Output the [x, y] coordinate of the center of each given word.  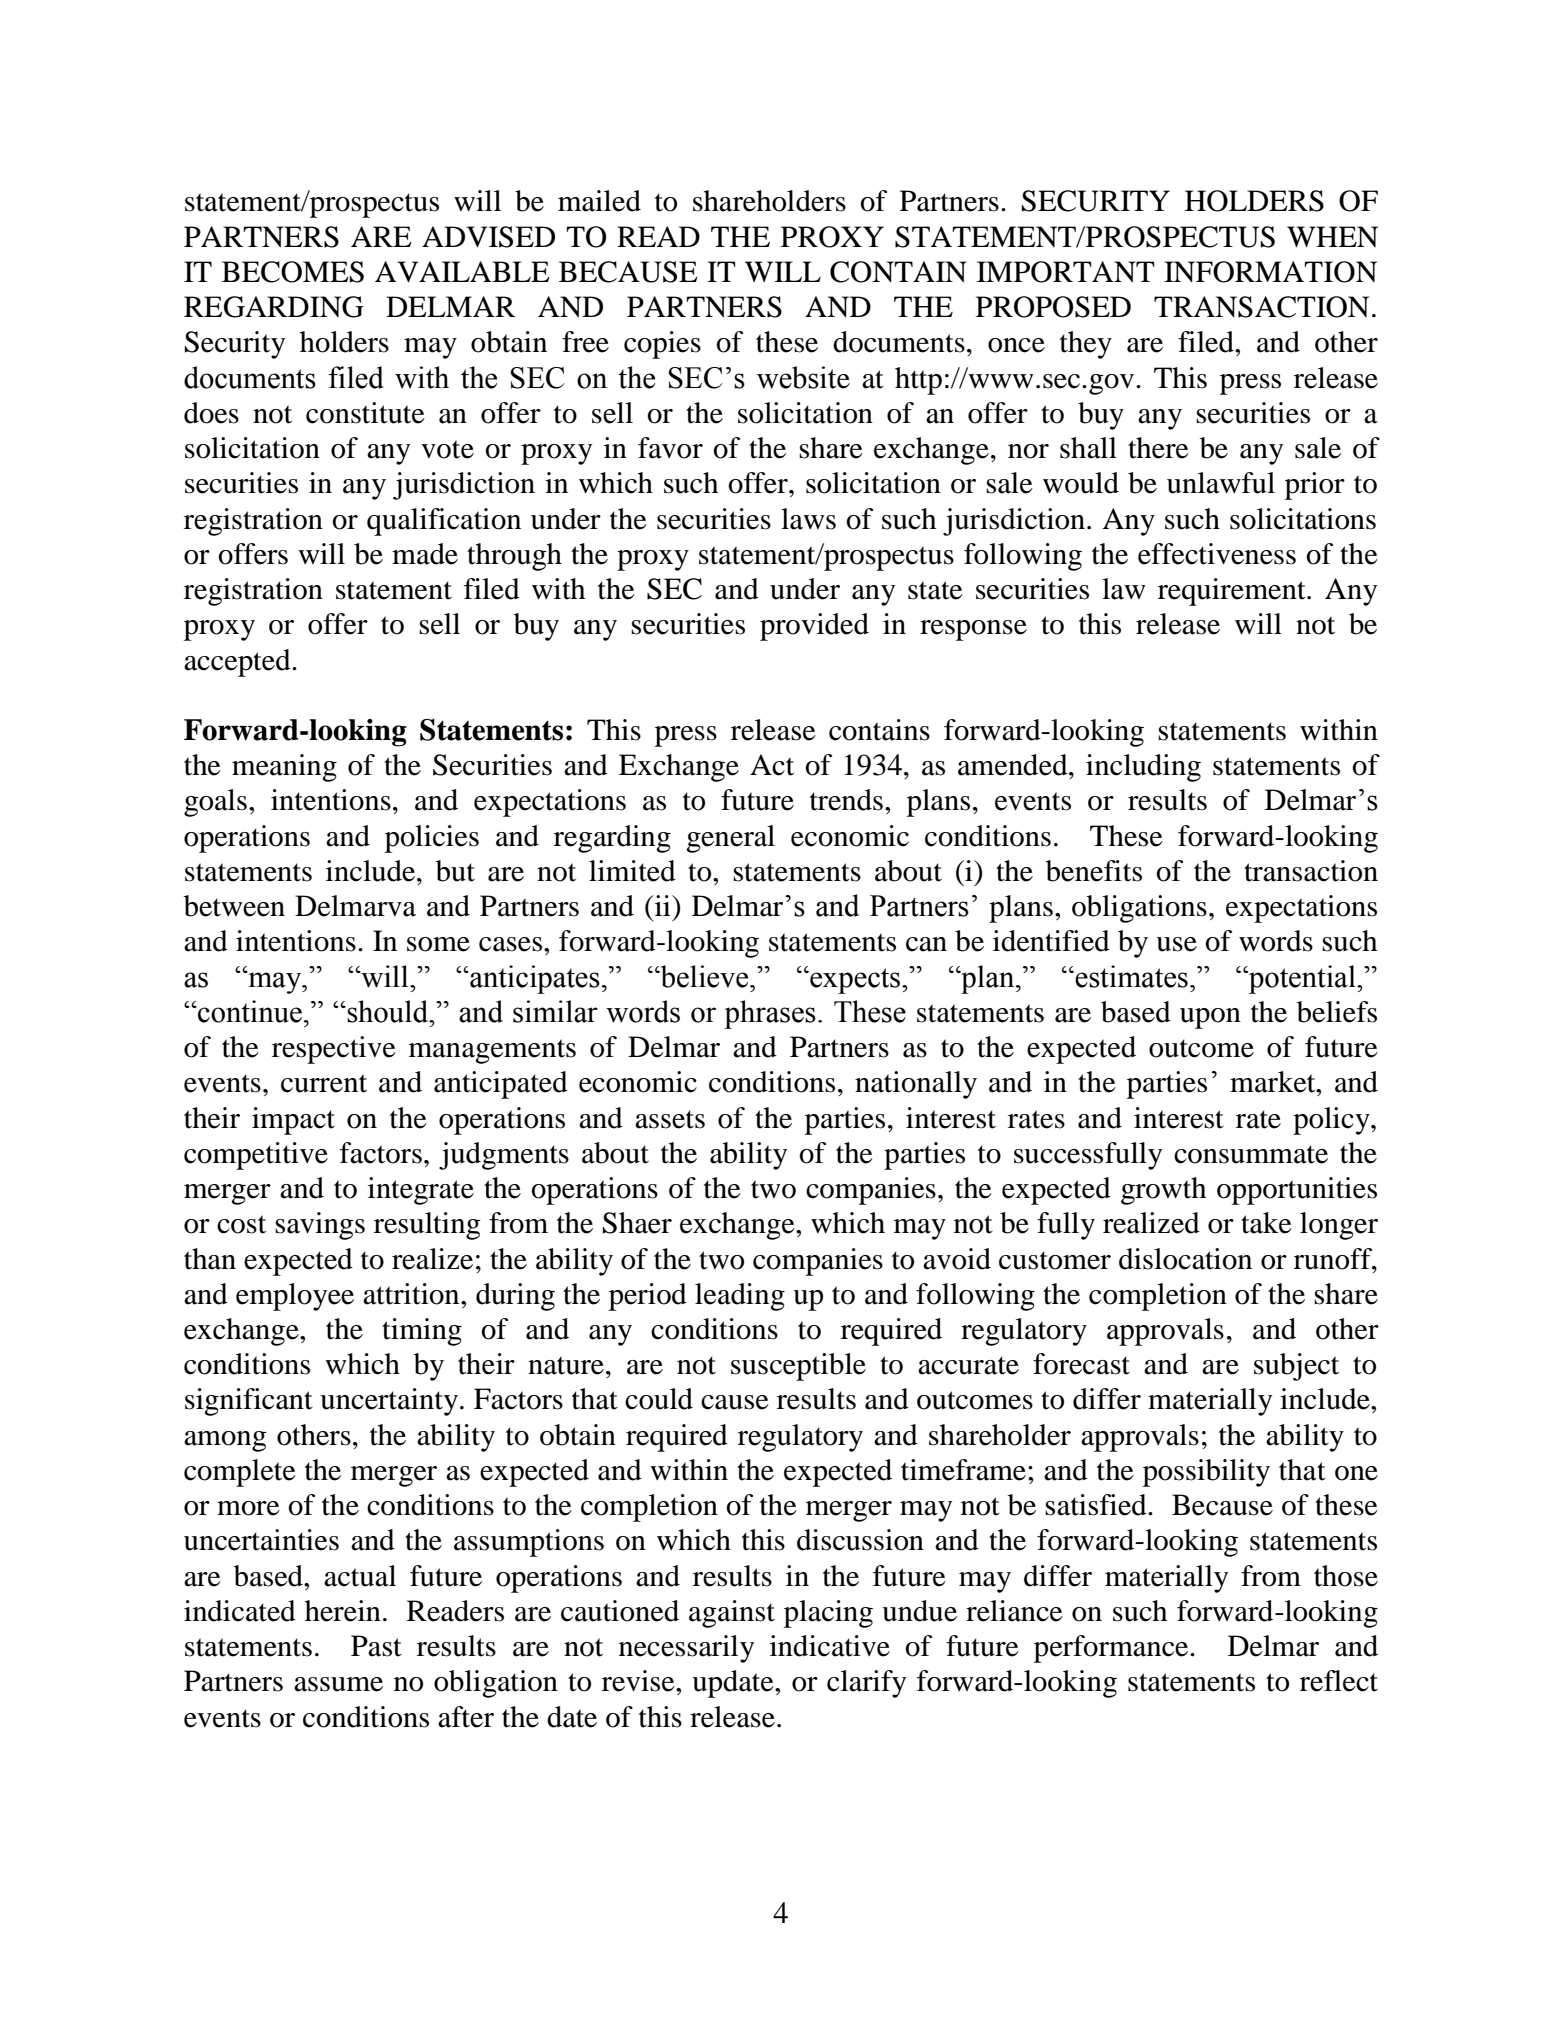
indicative [830, 1646]
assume [338, 1684]
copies [662, 345]
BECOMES [293, 272]
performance [1112, 1649]
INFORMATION [1270, 272]
